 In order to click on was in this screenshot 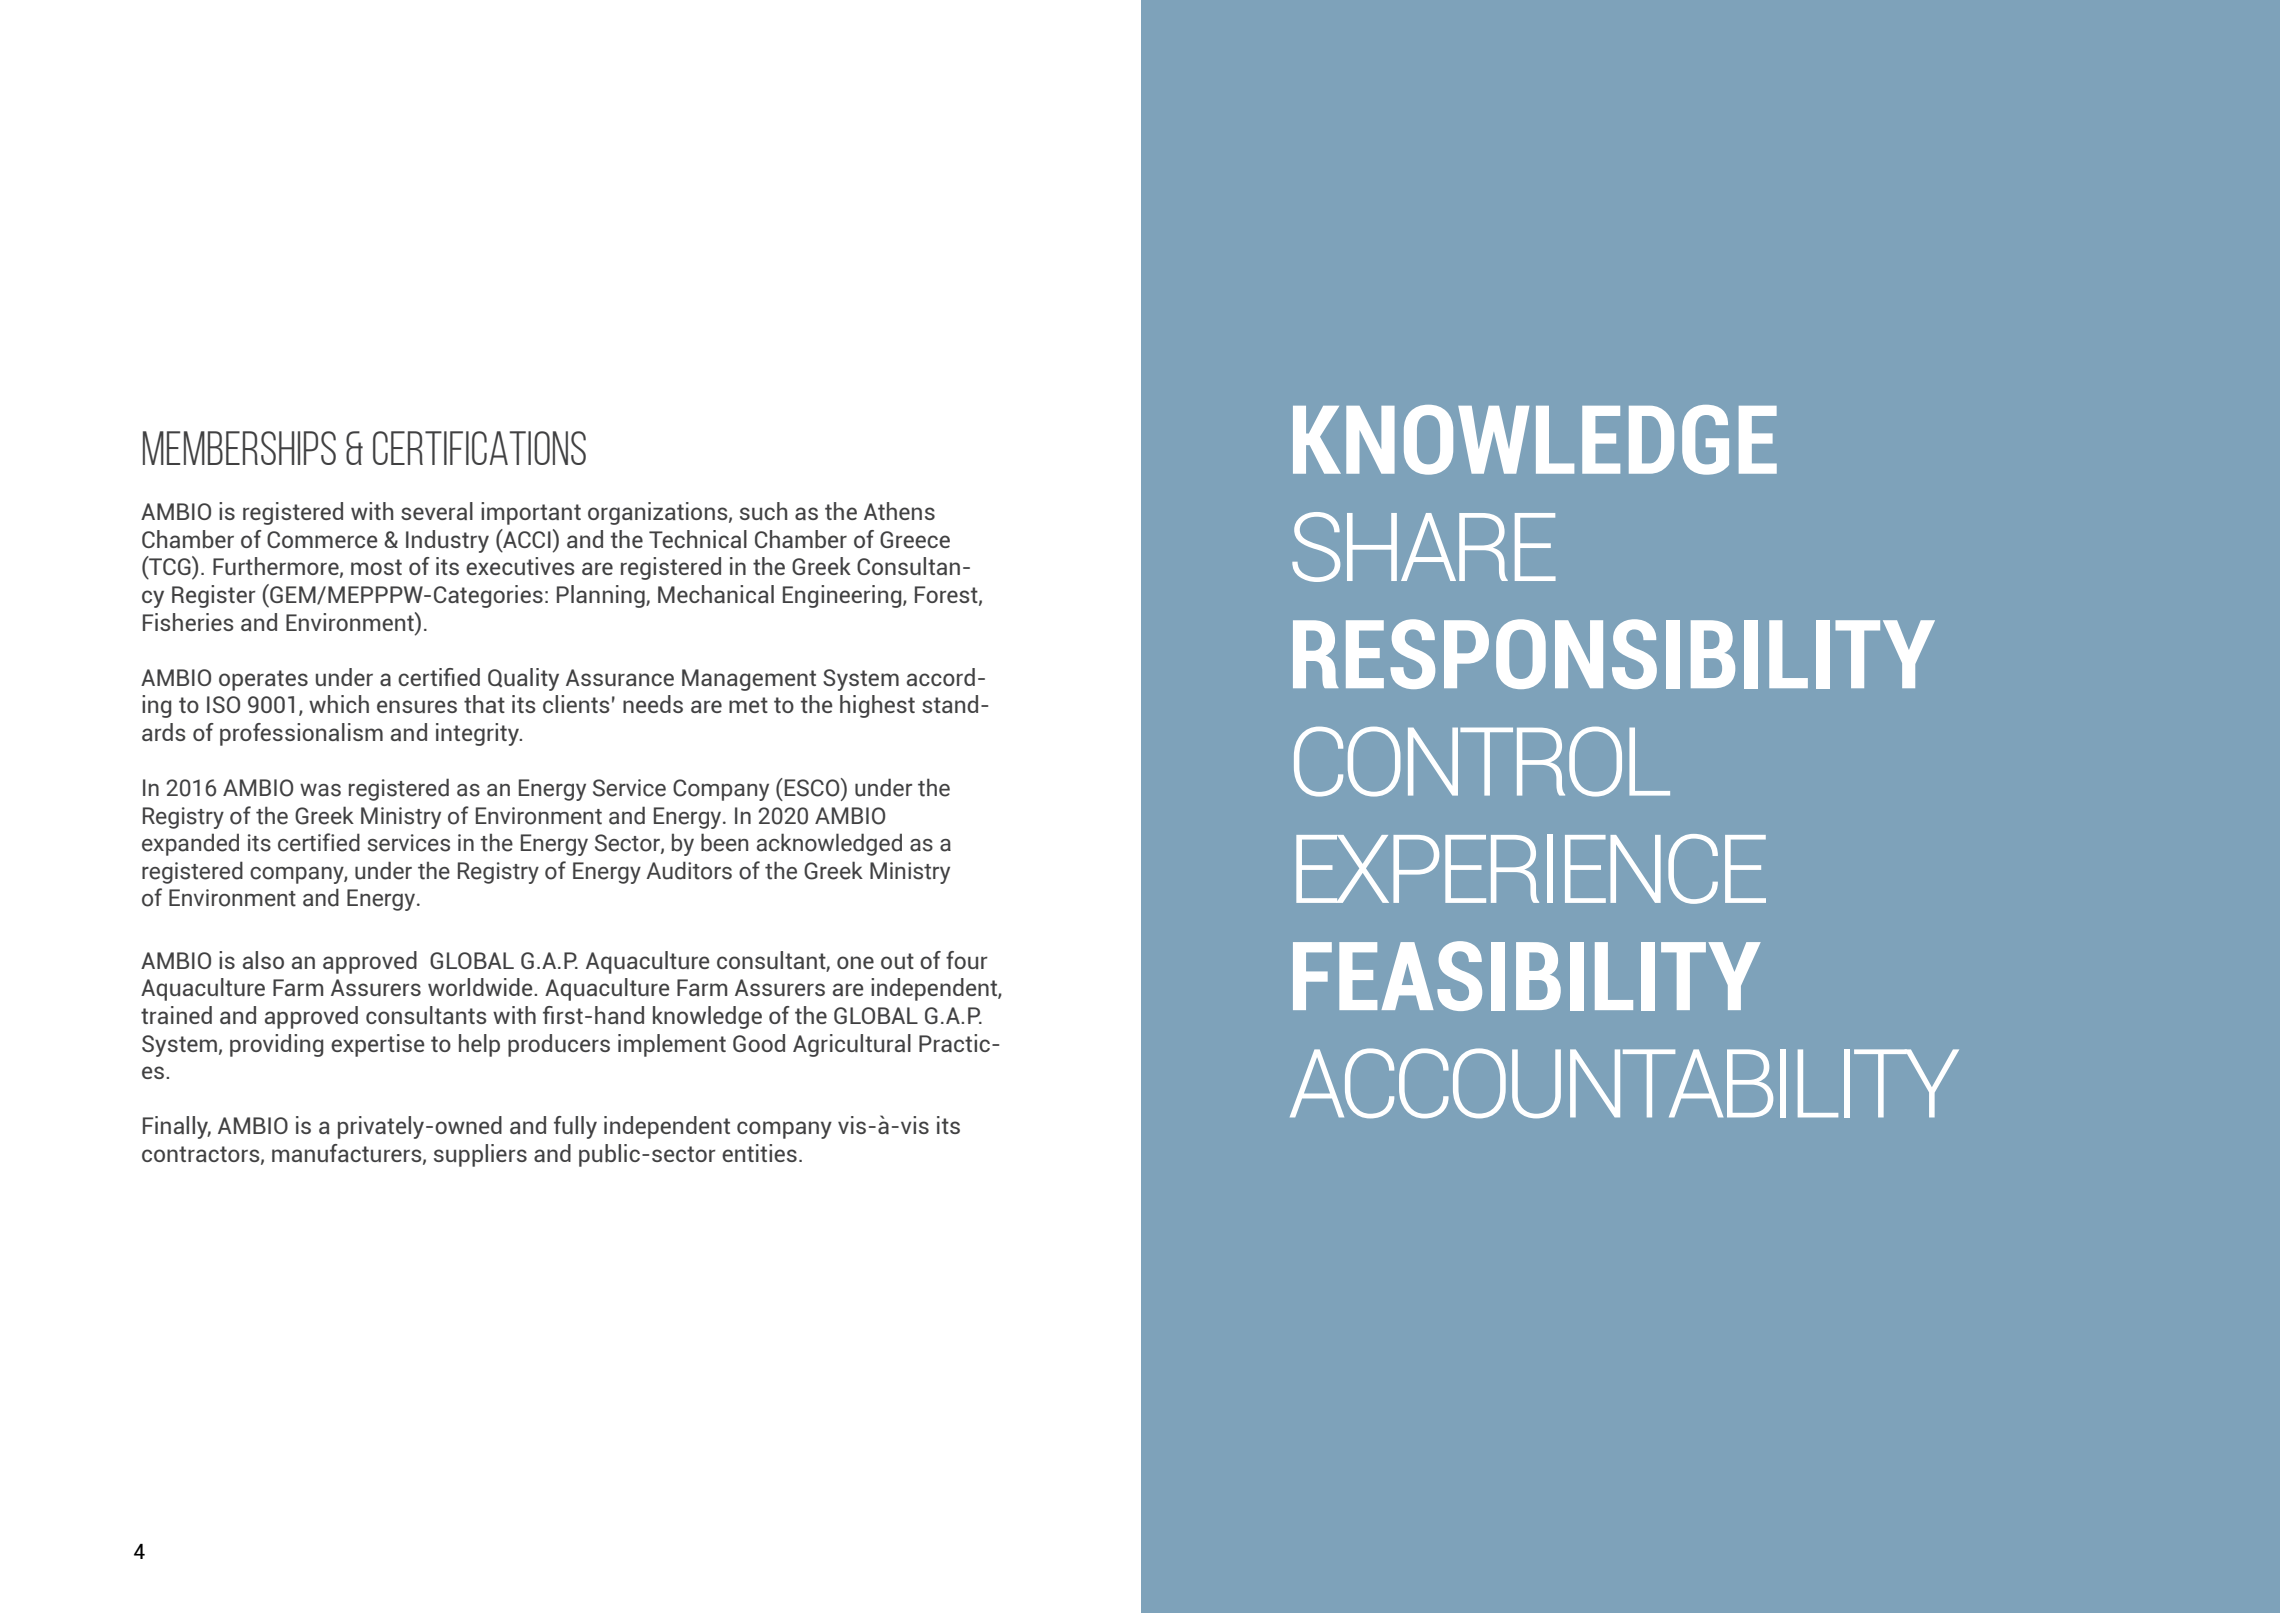, I will do `click(320, 790)`.
